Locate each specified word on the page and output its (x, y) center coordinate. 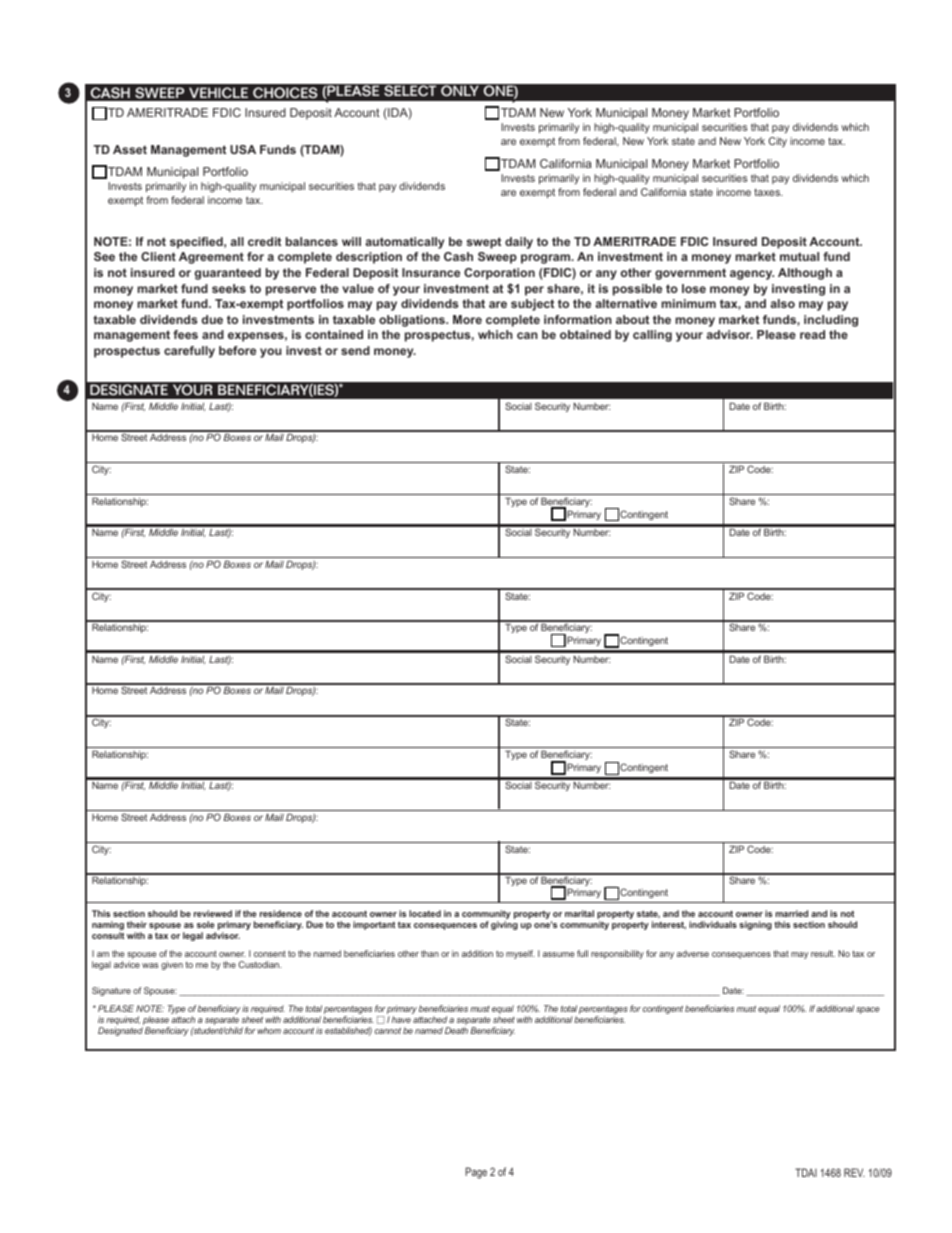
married (792, 913)
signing (755, 925)
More (467, 319)
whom (269, 1030)
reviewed (213, 913)
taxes (768, 192)
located (425, 913)
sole (206, 924)
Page (476, 1173)
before (237, 350)
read (812, 334)
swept (483, 243)
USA (243, 149)
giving (504, 925)
